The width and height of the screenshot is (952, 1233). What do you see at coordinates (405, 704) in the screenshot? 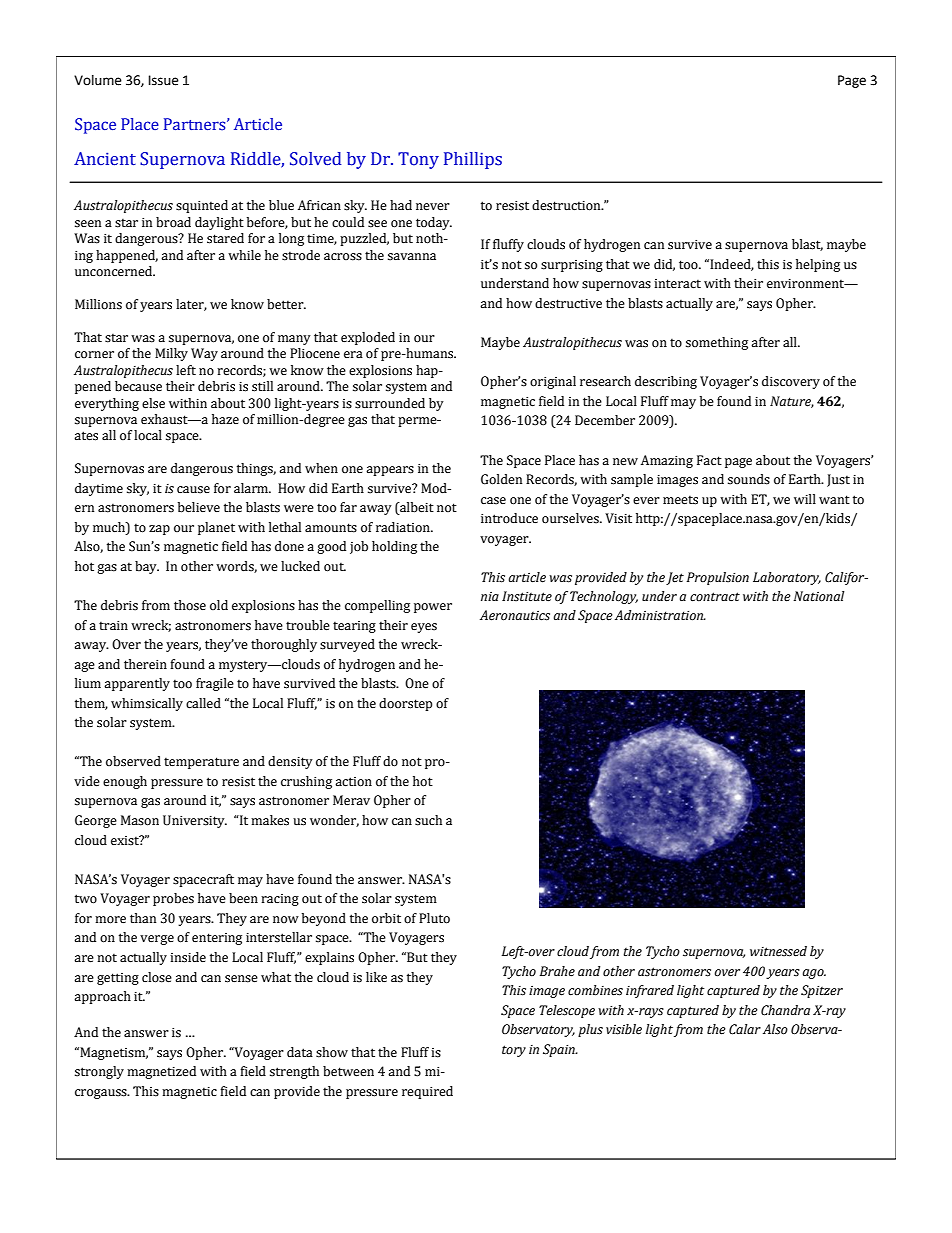
I see `doorstep` at bounding box center [405, 704].
